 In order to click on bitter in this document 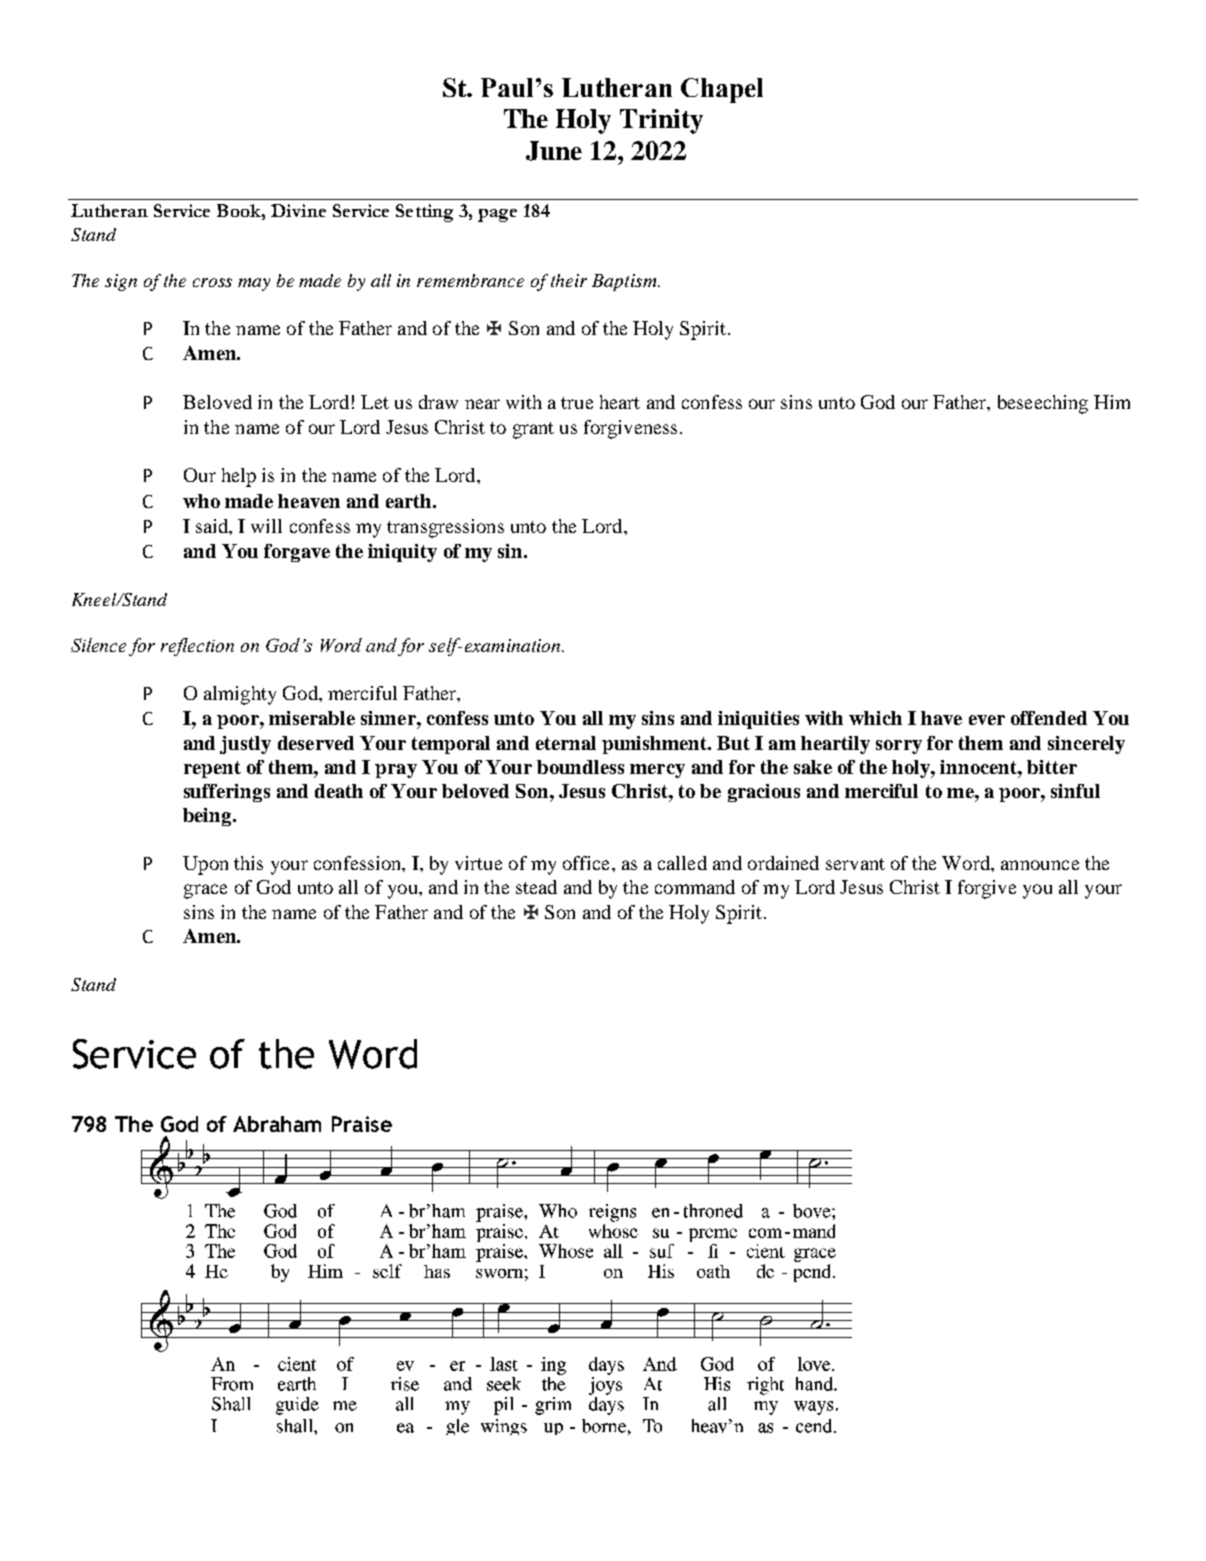, I will do `click(1052, 767)`.
